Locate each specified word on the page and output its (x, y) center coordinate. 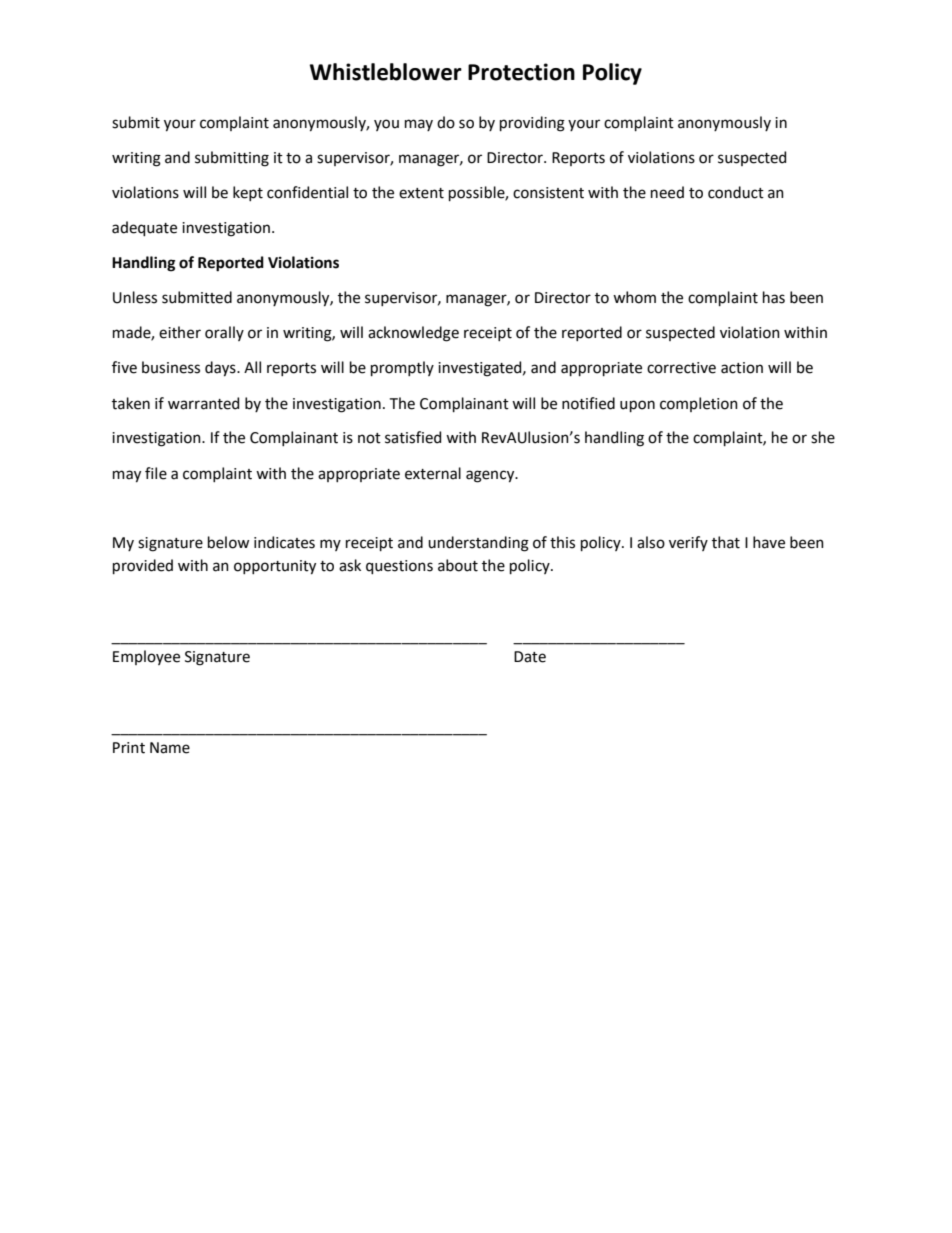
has (774, 297)
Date (530, 657)
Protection (521, 72)
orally (224, 333)
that (726, 542)
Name (170, 748)
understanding (478, 544)
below (228, 542)
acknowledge (413, 334)
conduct (736, 192)
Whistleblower (386, 72)
